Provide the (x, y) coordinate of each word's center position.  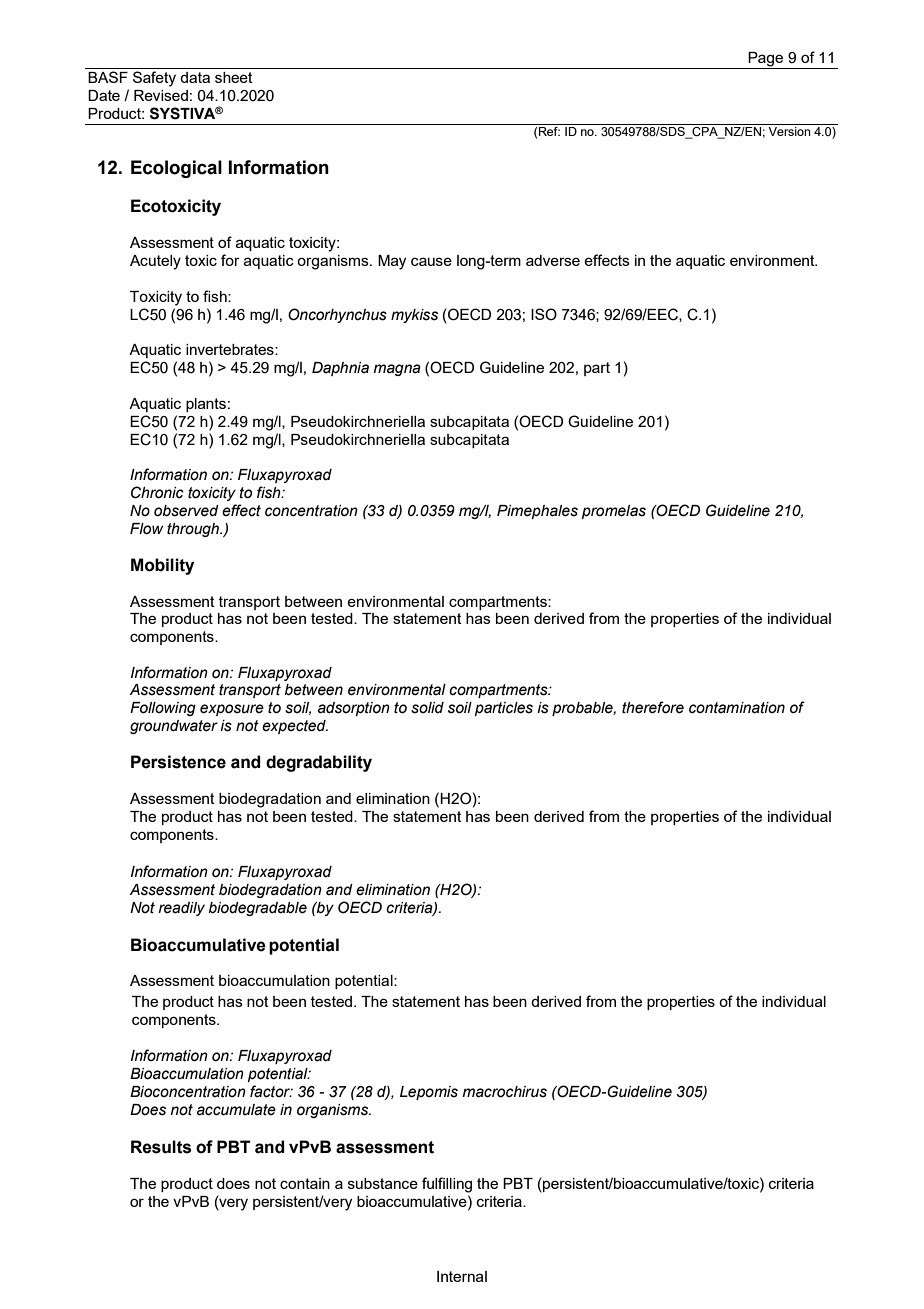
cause (431, 261)
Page (766, 60)
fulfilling (447, 1185)
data (195, 77)
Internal (462, 1276)
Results (161, 1147)
